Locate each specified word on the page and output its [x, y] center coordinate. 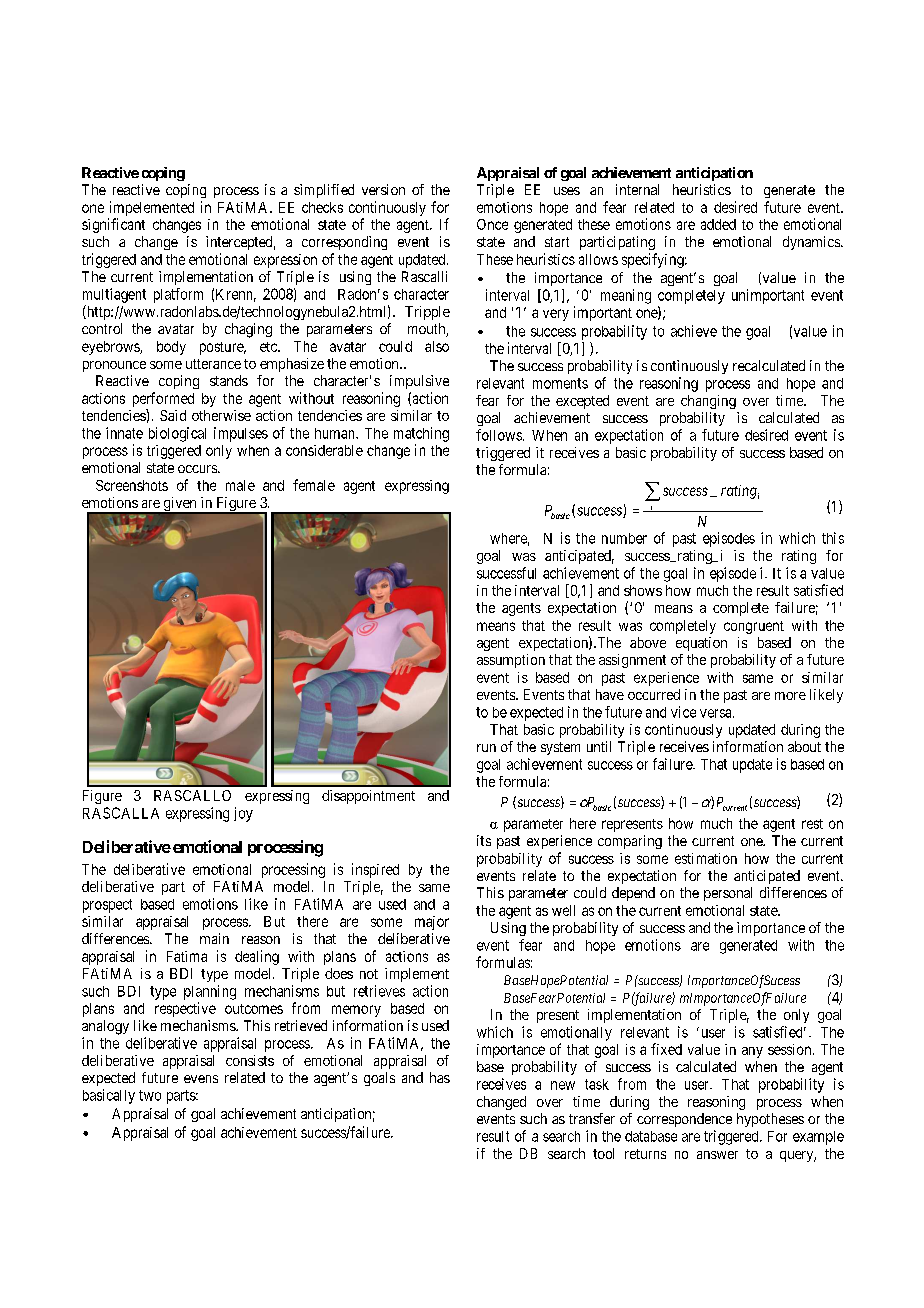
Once [492, 224]
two [150, 1095]
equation [701, 644]
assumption [511, 661]
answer [717, 1155]
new [563, 1085]
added [718, 224]
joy [243, 814]
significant [113, 225]
